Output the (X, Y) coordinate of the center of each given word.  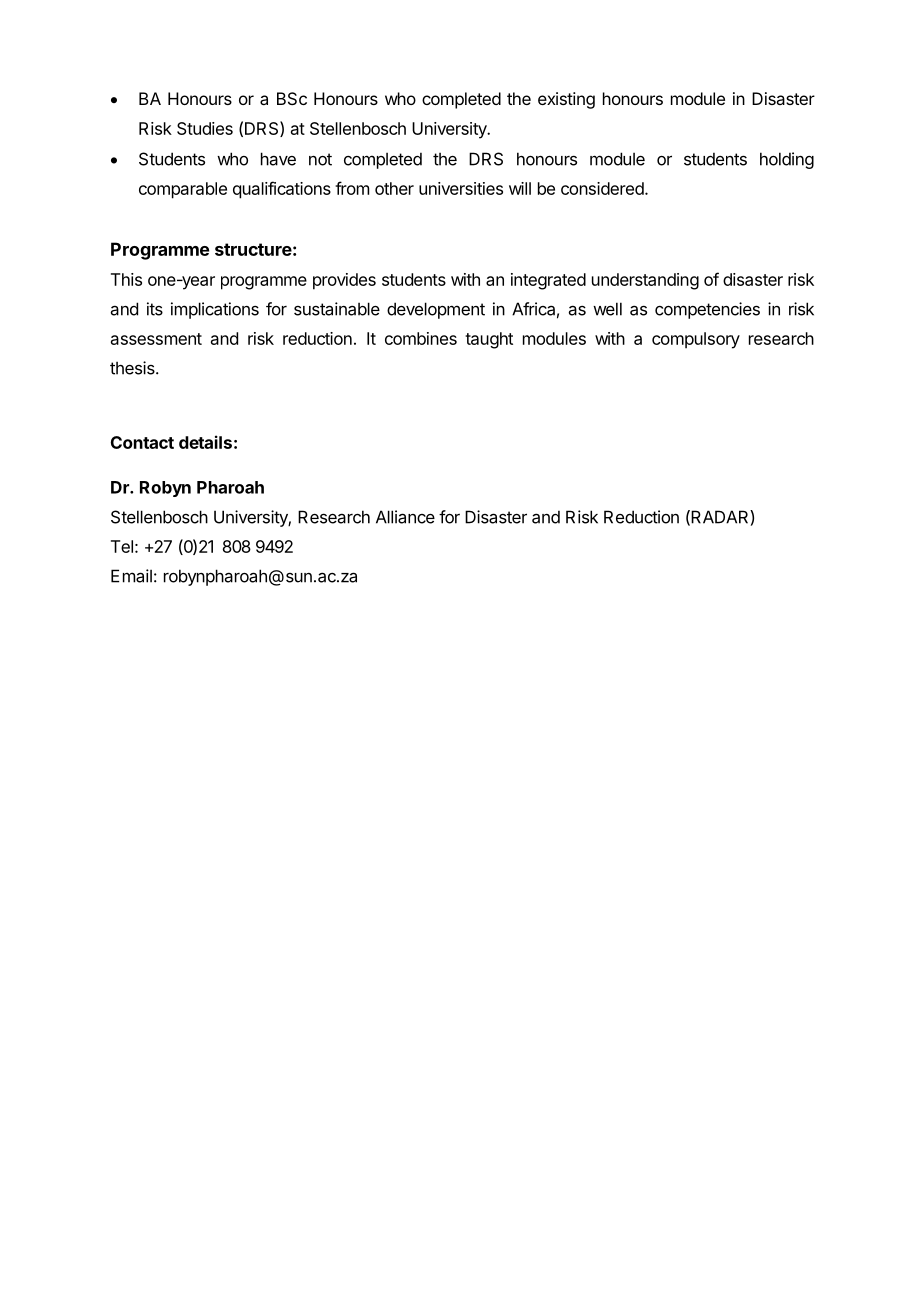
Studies (205, 128)
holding (787, 160)
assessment (156, 339)
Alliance (405, 517)
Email (131, 576)
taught (489, 340)
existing (566, 100)
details (205, 442)
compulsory (696, 340)
